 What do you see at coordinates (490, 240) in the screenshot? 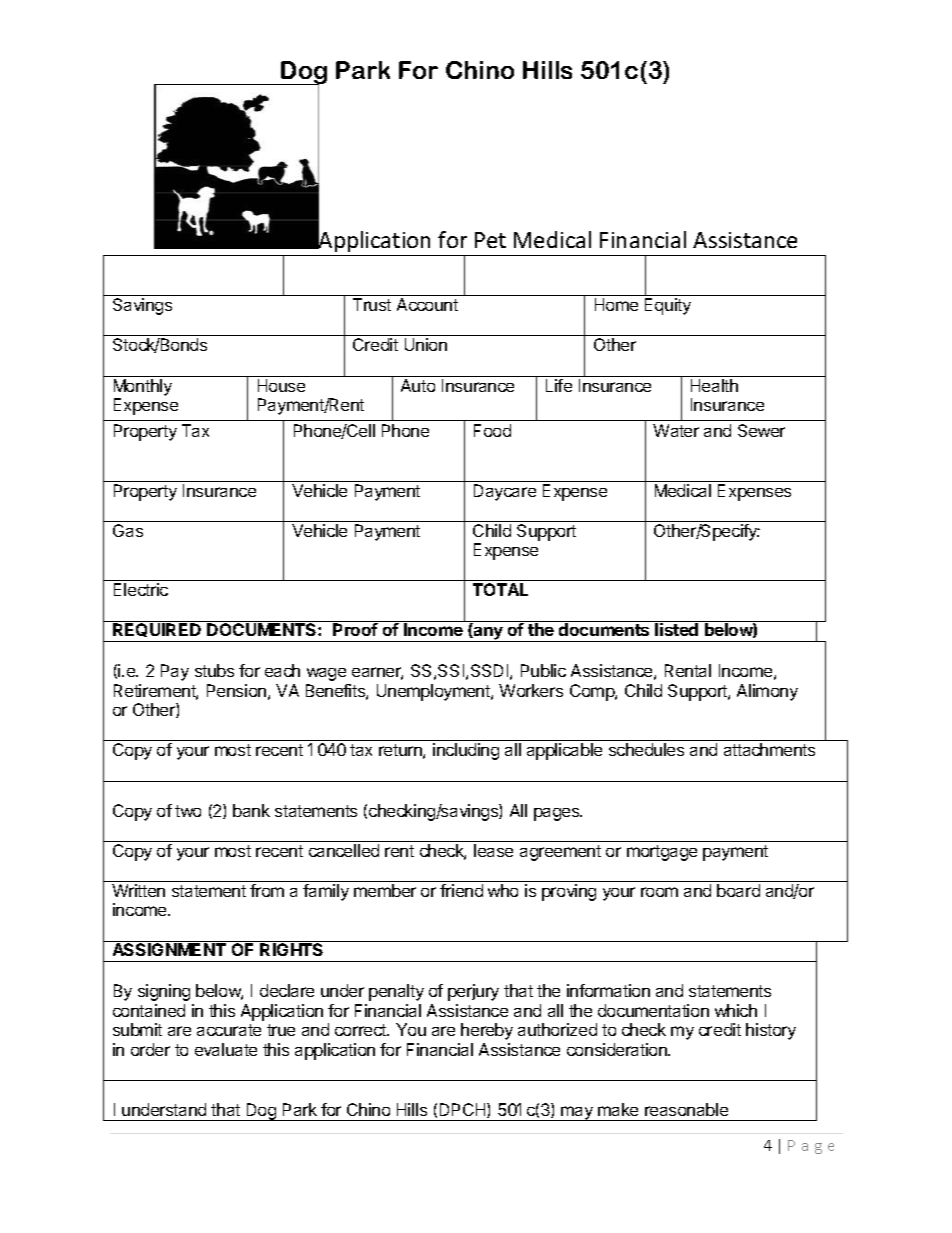
I see `Pet` at bounding box center [490, 240].
